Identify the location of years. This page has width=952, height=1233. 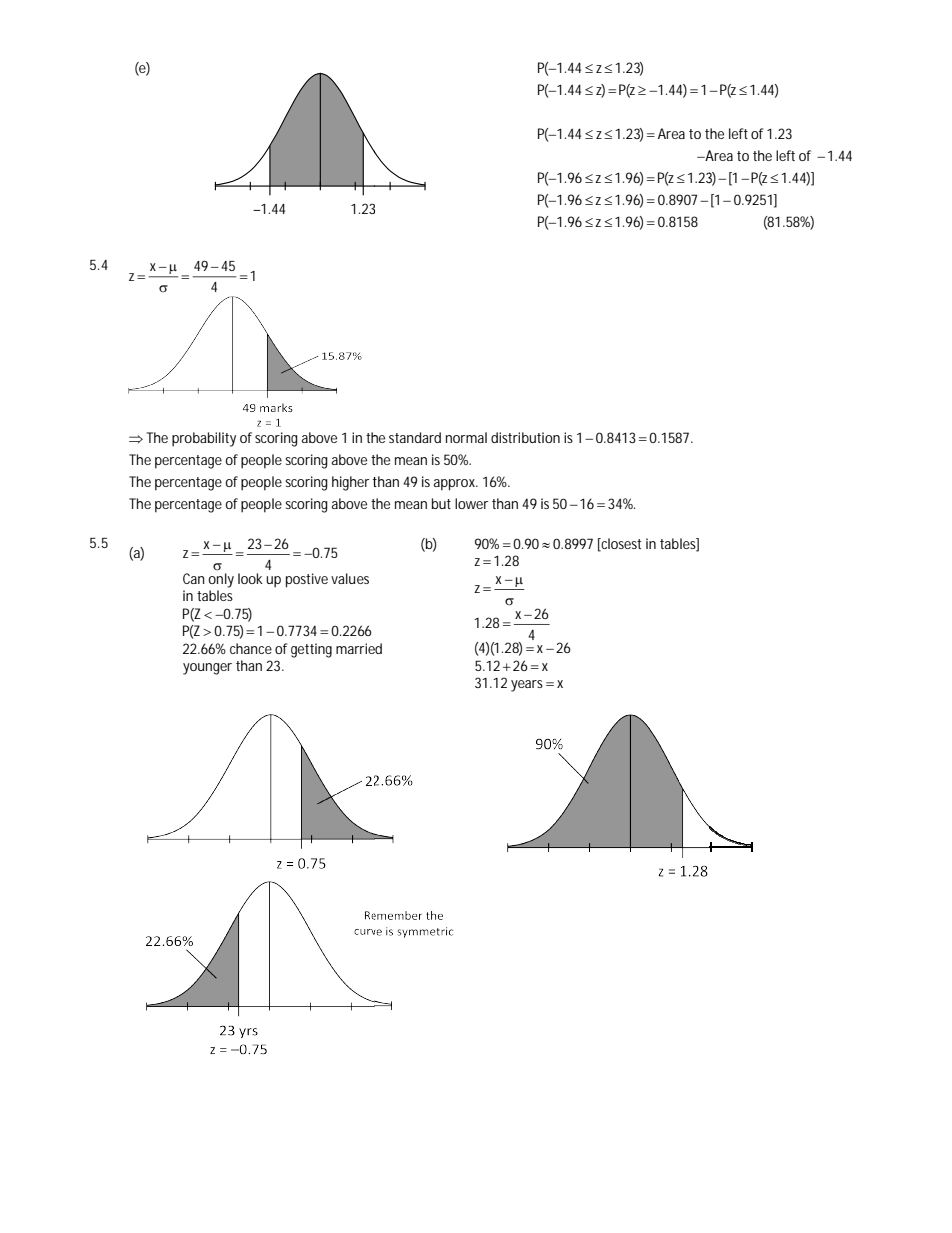
(529, 686).
